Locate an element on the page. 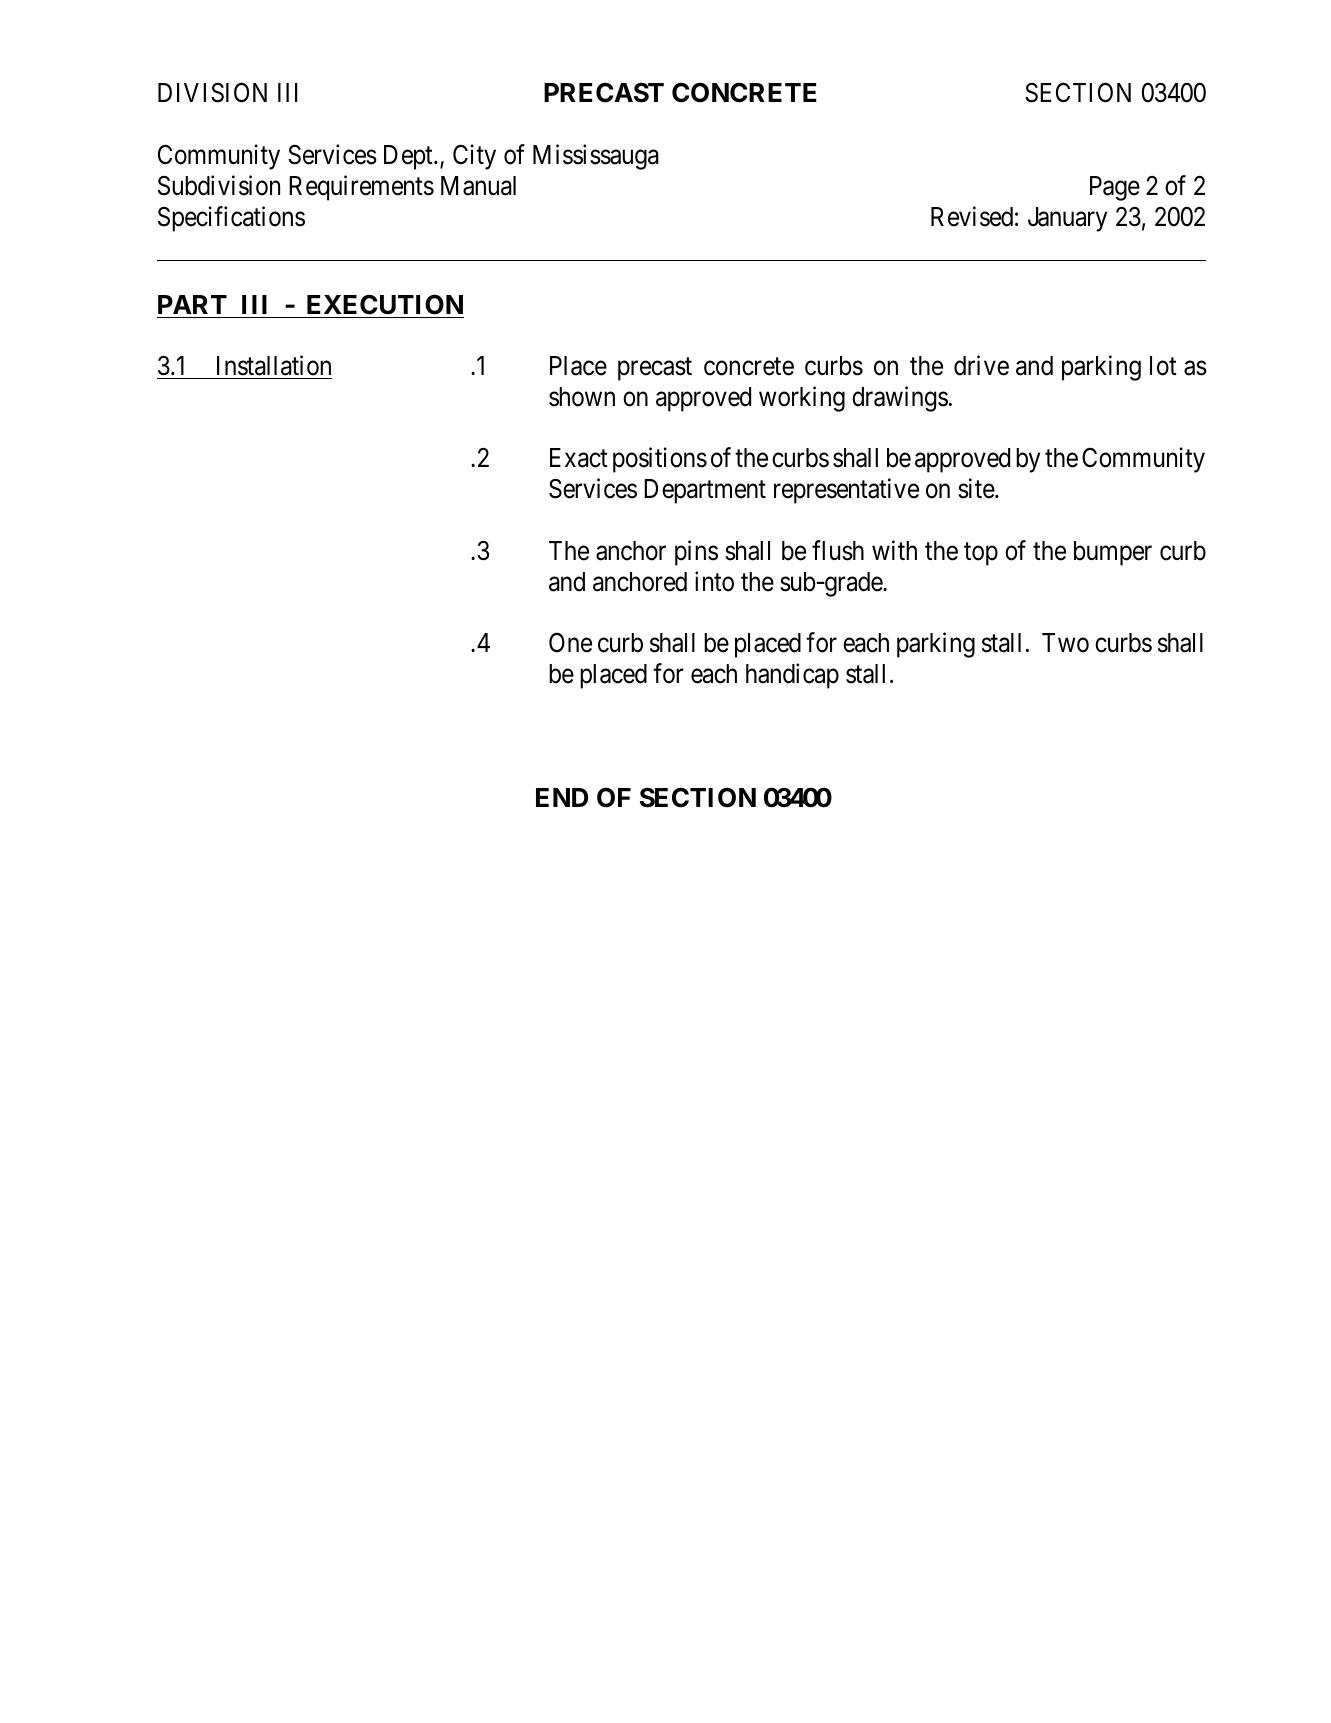 The height and width of the document is (1723, 1331). END is located at coordinates (562, 797).
